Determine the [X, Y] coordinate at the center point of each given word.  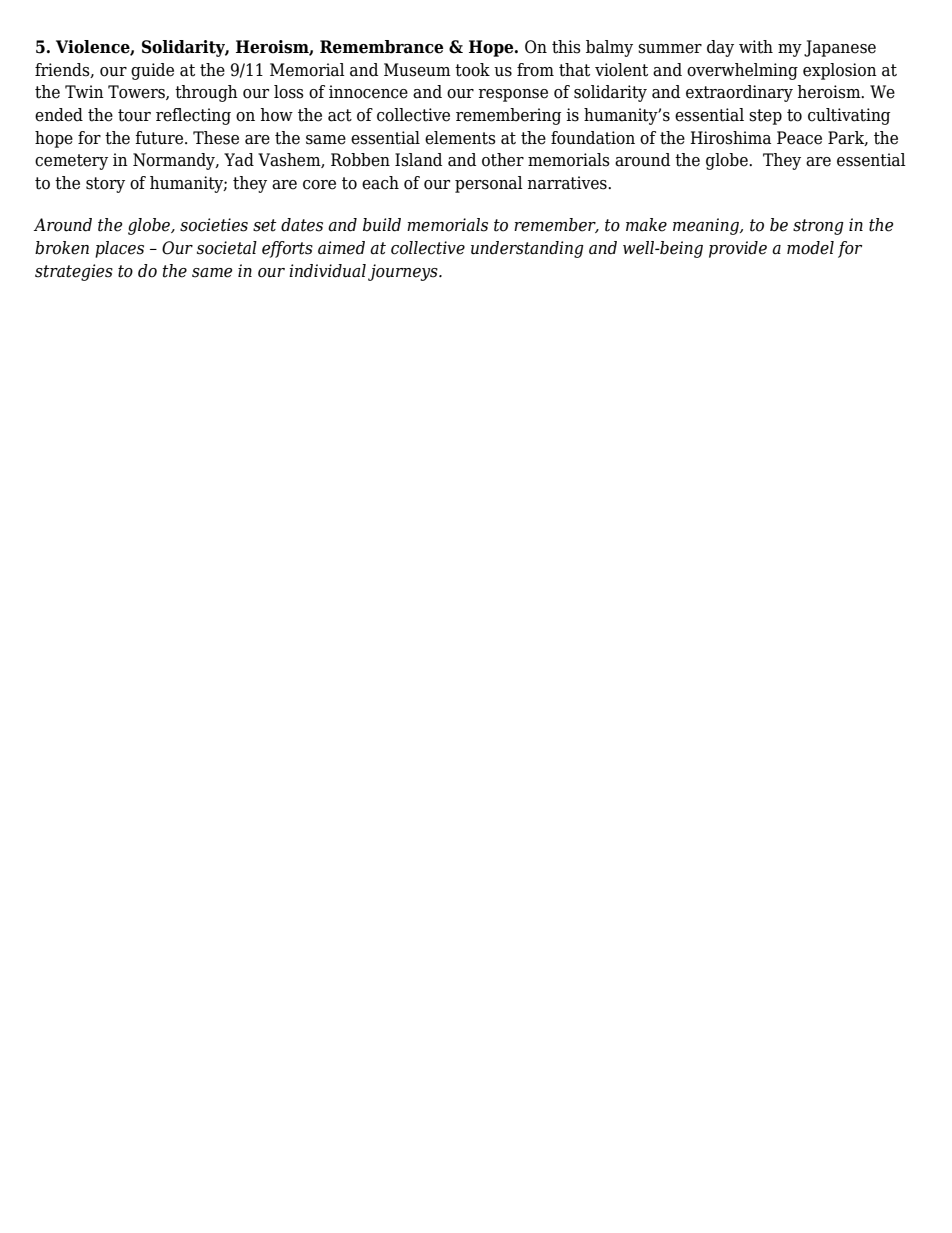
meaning [707, 226]
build [382, 225]
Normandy [175, 161]
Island [418, 160]
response [513, 95]
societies [214, 225]
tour [134, 115]
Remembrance [381, 47]
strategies [74, 272]
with [756, 47]
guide [152, 71]
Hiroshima [730, 138]
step [765, 117]
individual [327, 271]
